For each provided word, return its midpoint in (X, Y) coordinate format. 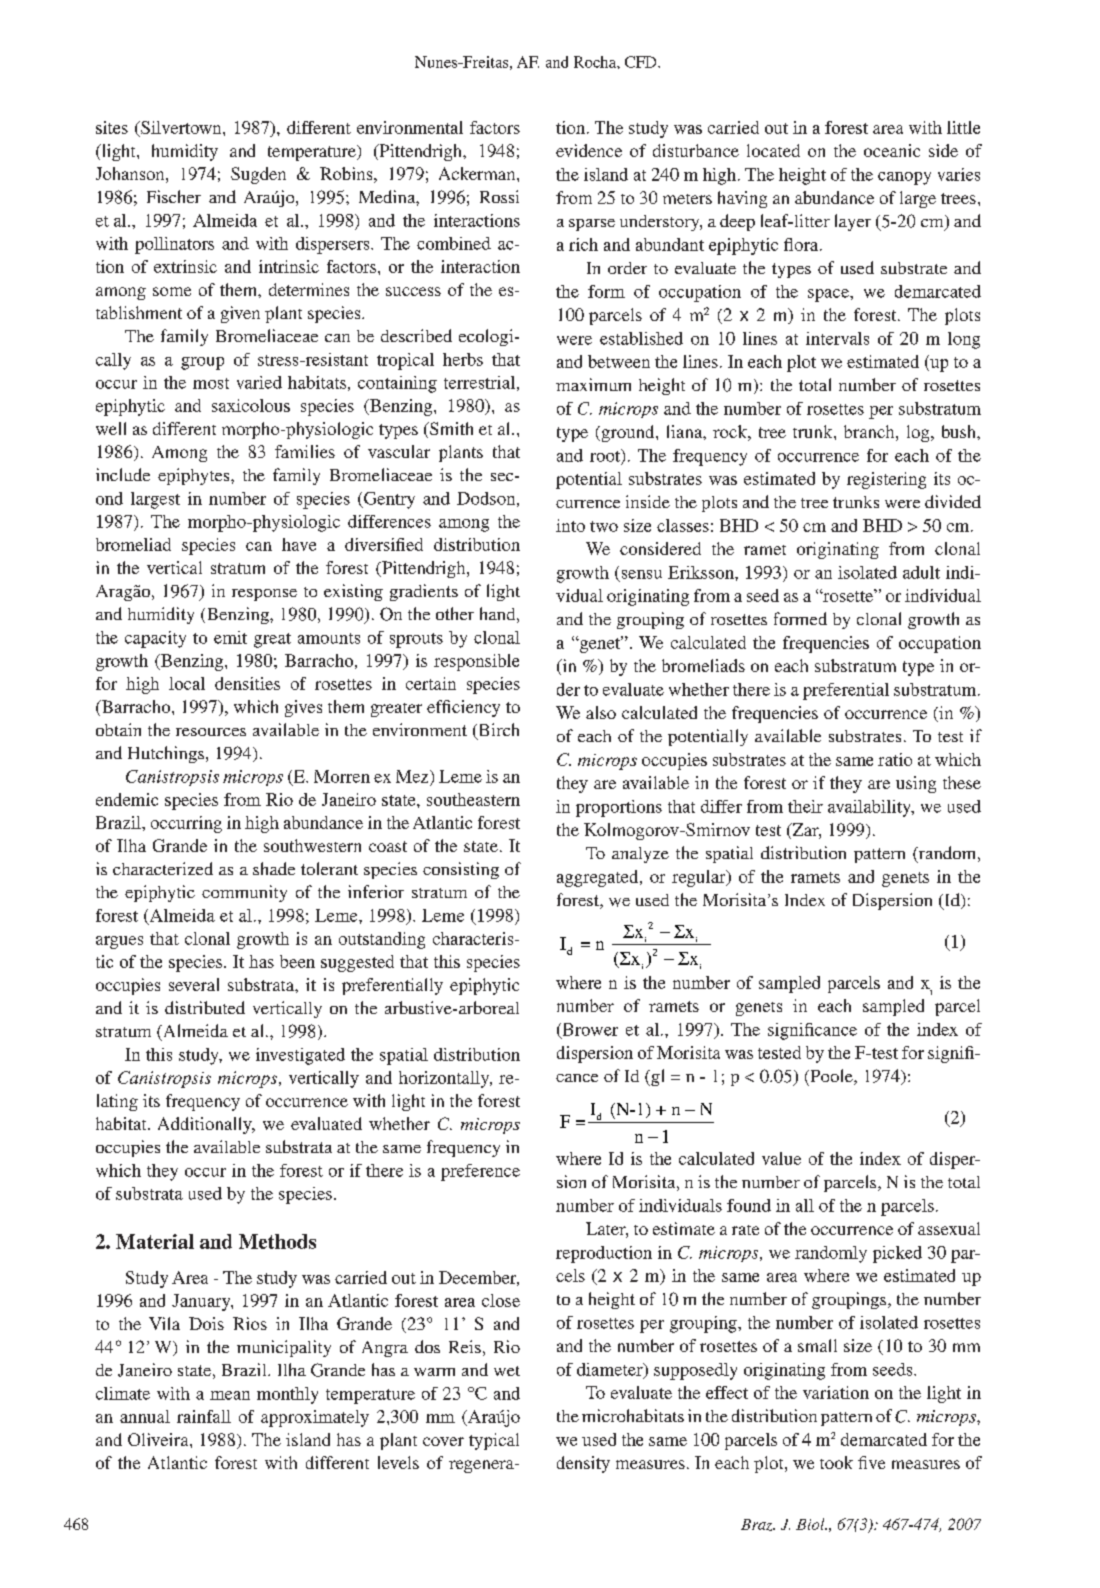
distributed (205, 1007)
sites (112, 127)
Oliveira (159, 1439)
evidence (589, 150)
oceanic (892, 150)
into (570, 525)
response (264, 595)
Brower (589, 1030)
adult (921, 572)
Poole (831, 1077)
